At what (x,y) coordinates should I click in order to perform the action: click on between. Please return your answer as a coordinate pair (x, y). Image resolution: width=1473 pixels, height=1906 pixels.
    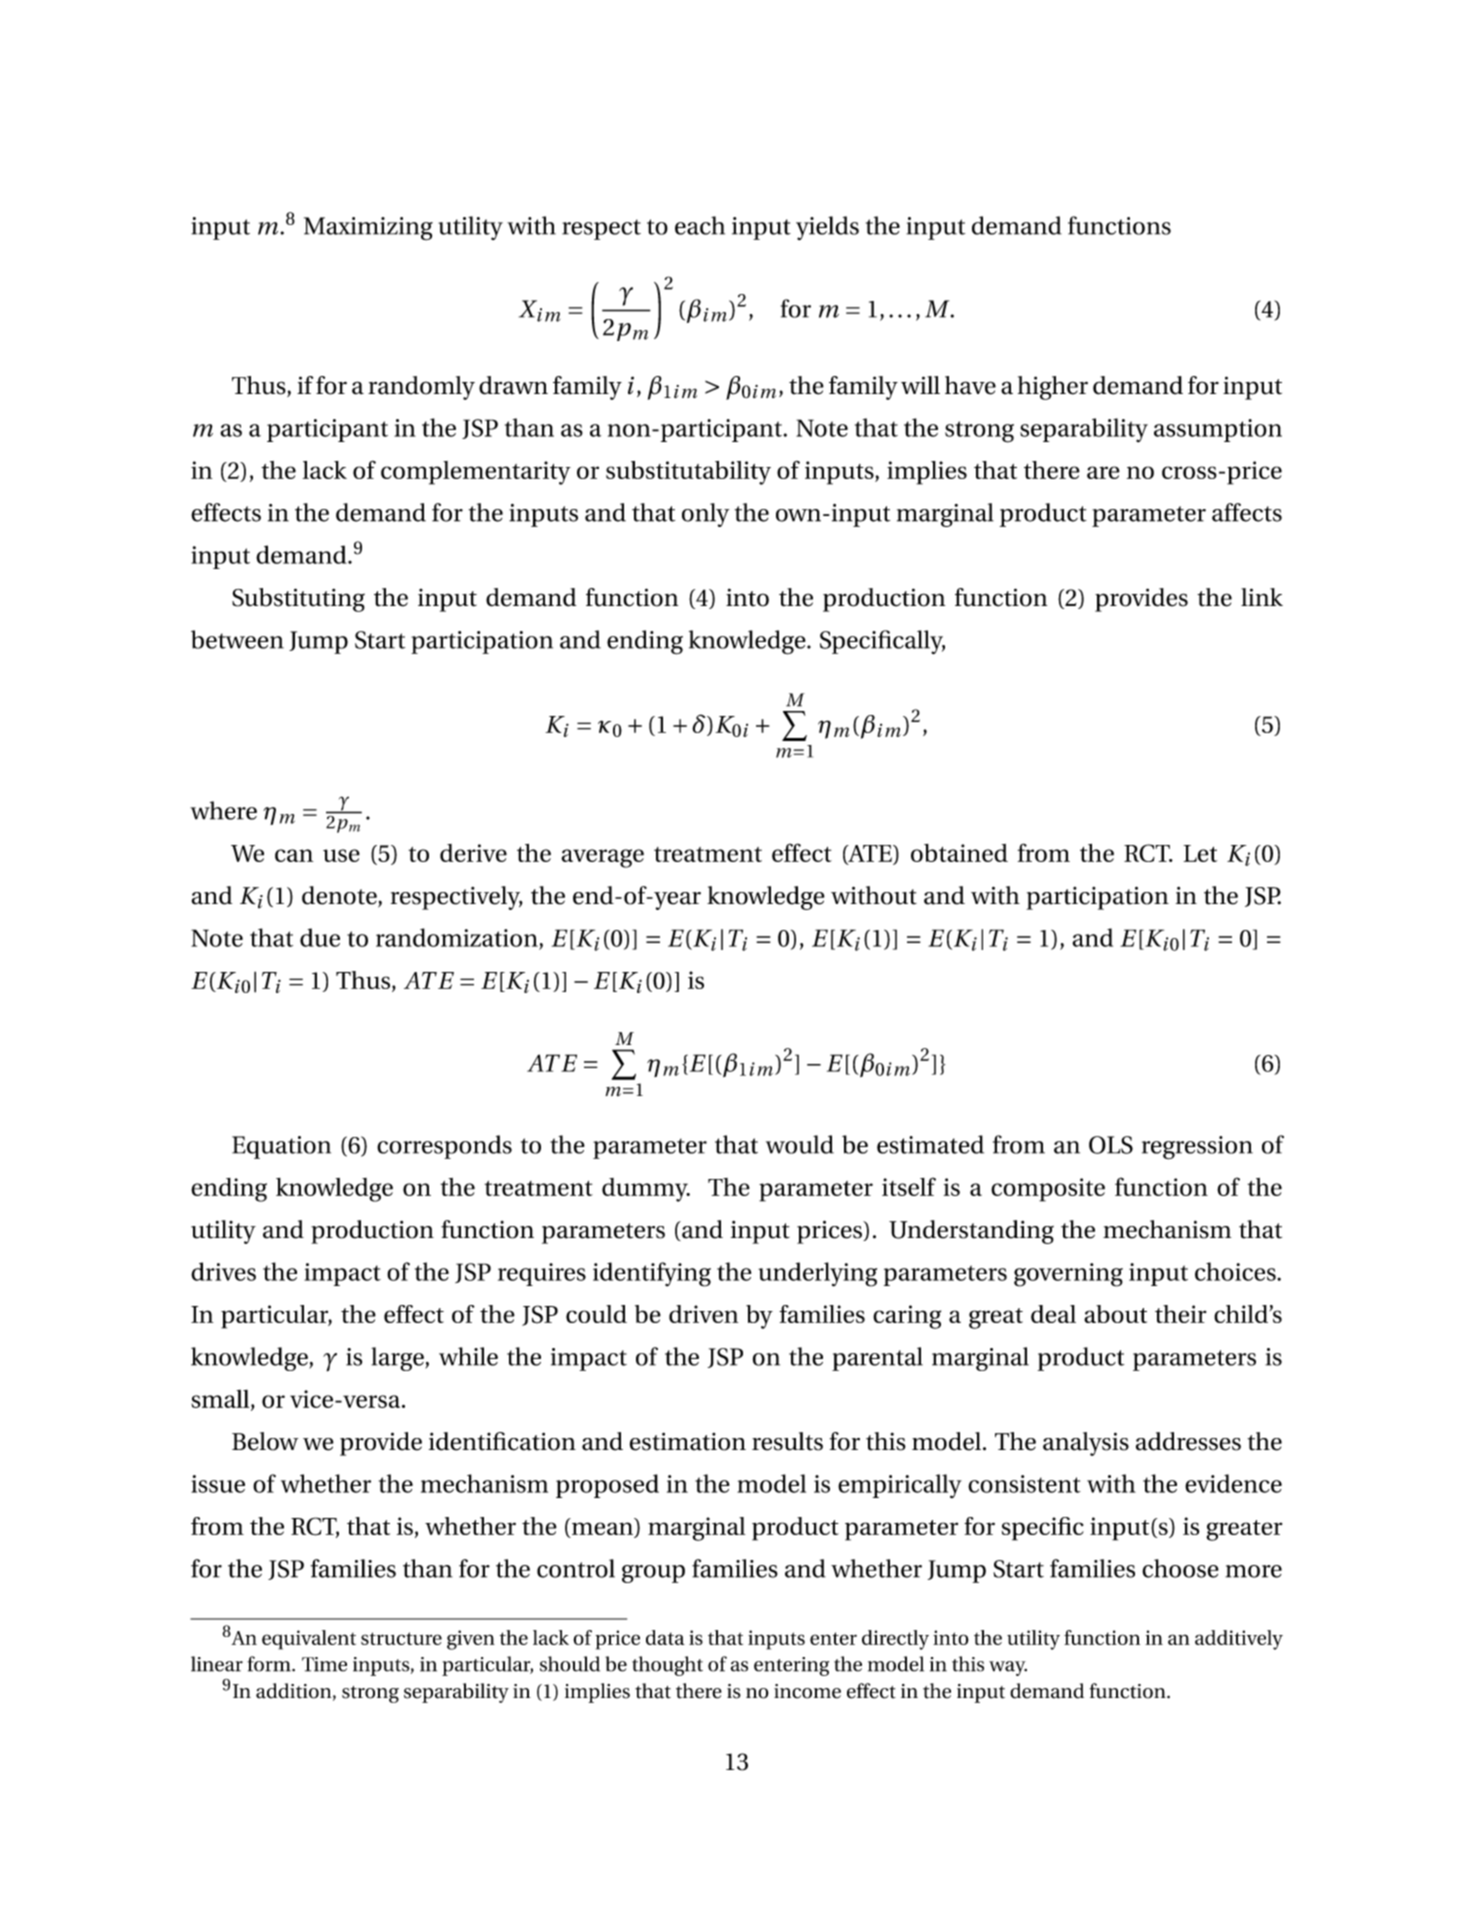
    Looking at the image, I should click on (237, 639).
